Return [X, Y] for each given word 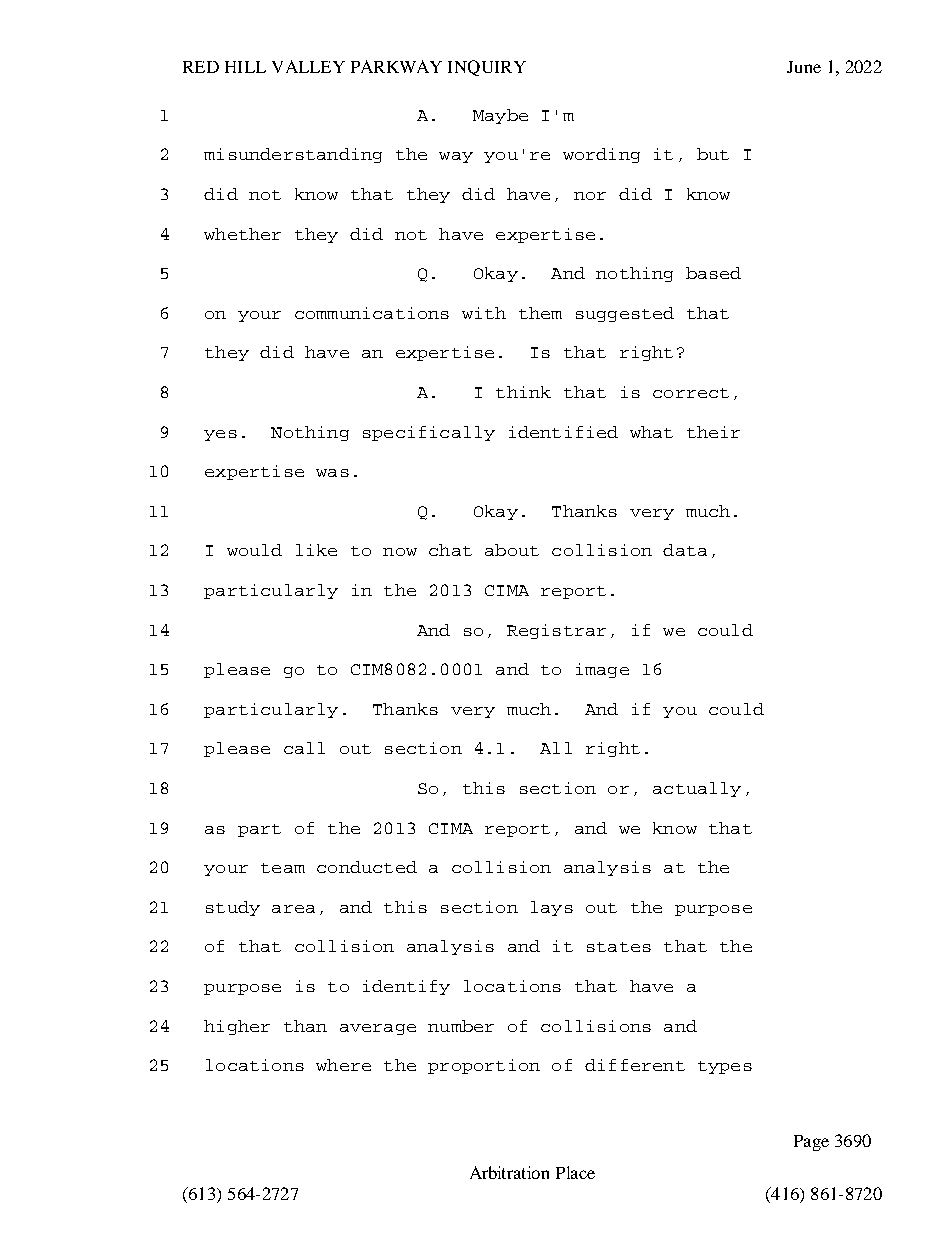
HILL [245, 67]
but [713, 154]
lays [552, 908]
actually [697, 789]
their [713, 432]
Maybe [500, 116]
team [283, 868]
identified [563, 432]
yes [220, 435]
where [343, 1065]
